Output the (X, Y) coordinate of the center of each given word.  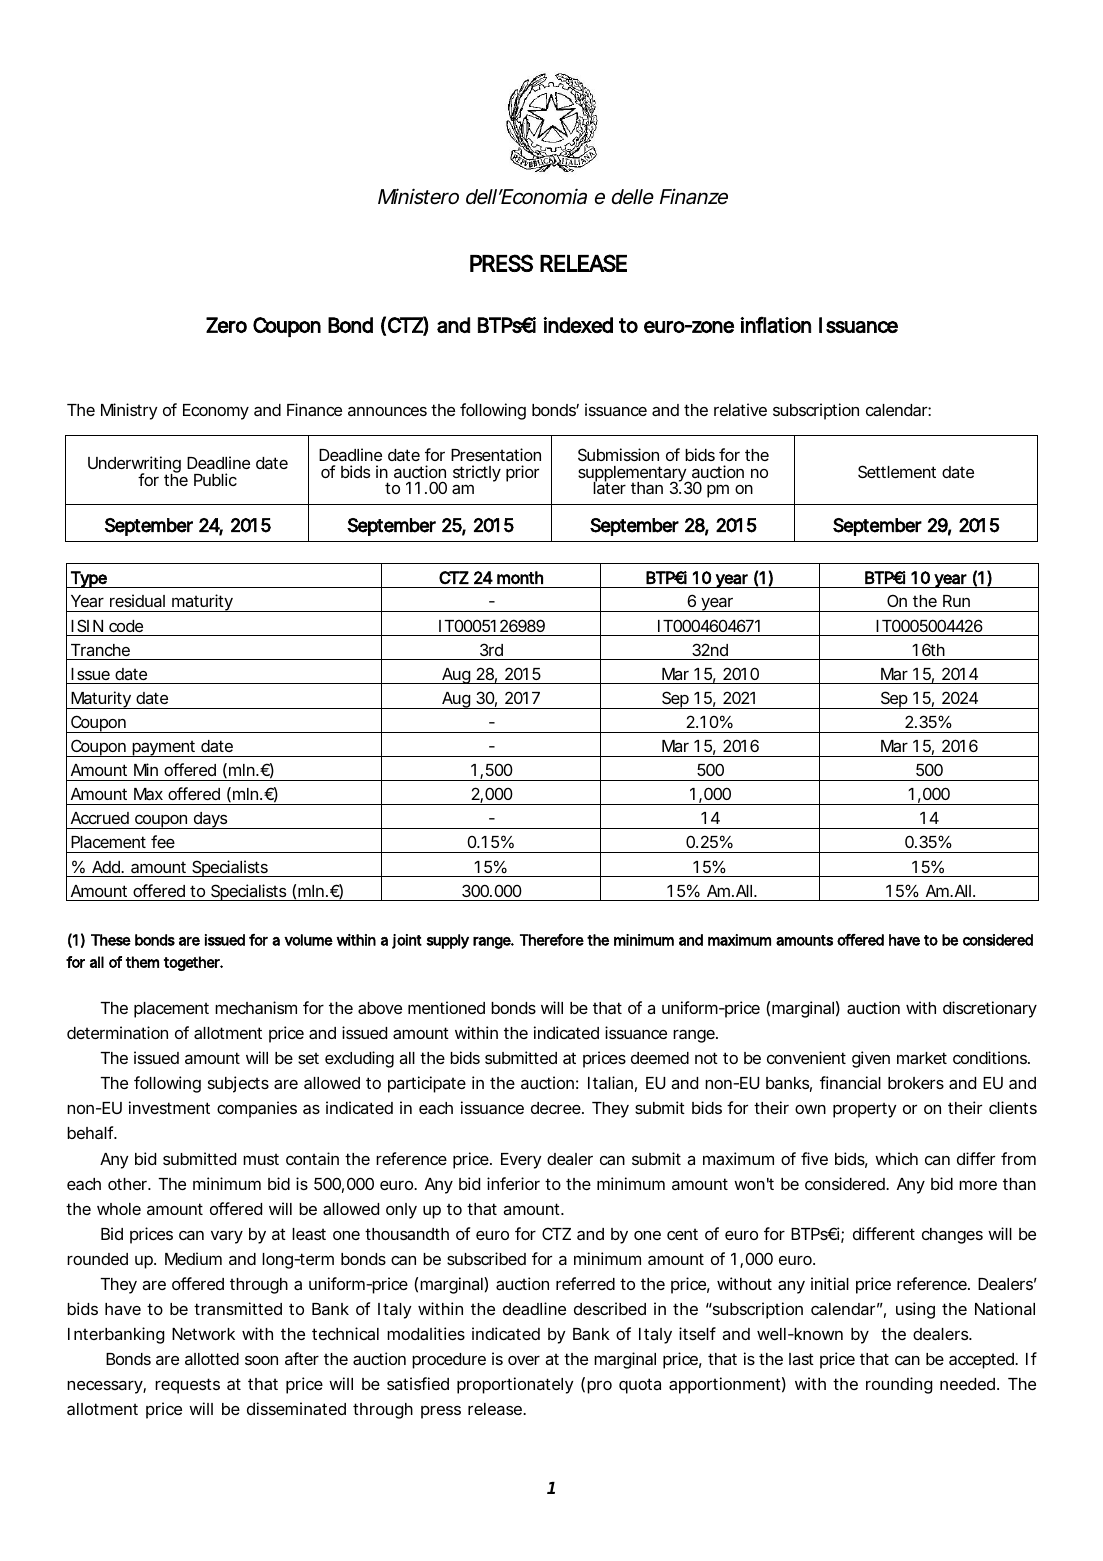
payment (163, 748)
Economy (216, 412)
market (922, 1058)
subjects (238, 1084)
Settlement (897, 471)
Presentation (496, 454)
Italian (610, 1082)
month (520, 578)
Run (956, 601)
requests (187, 1386)
